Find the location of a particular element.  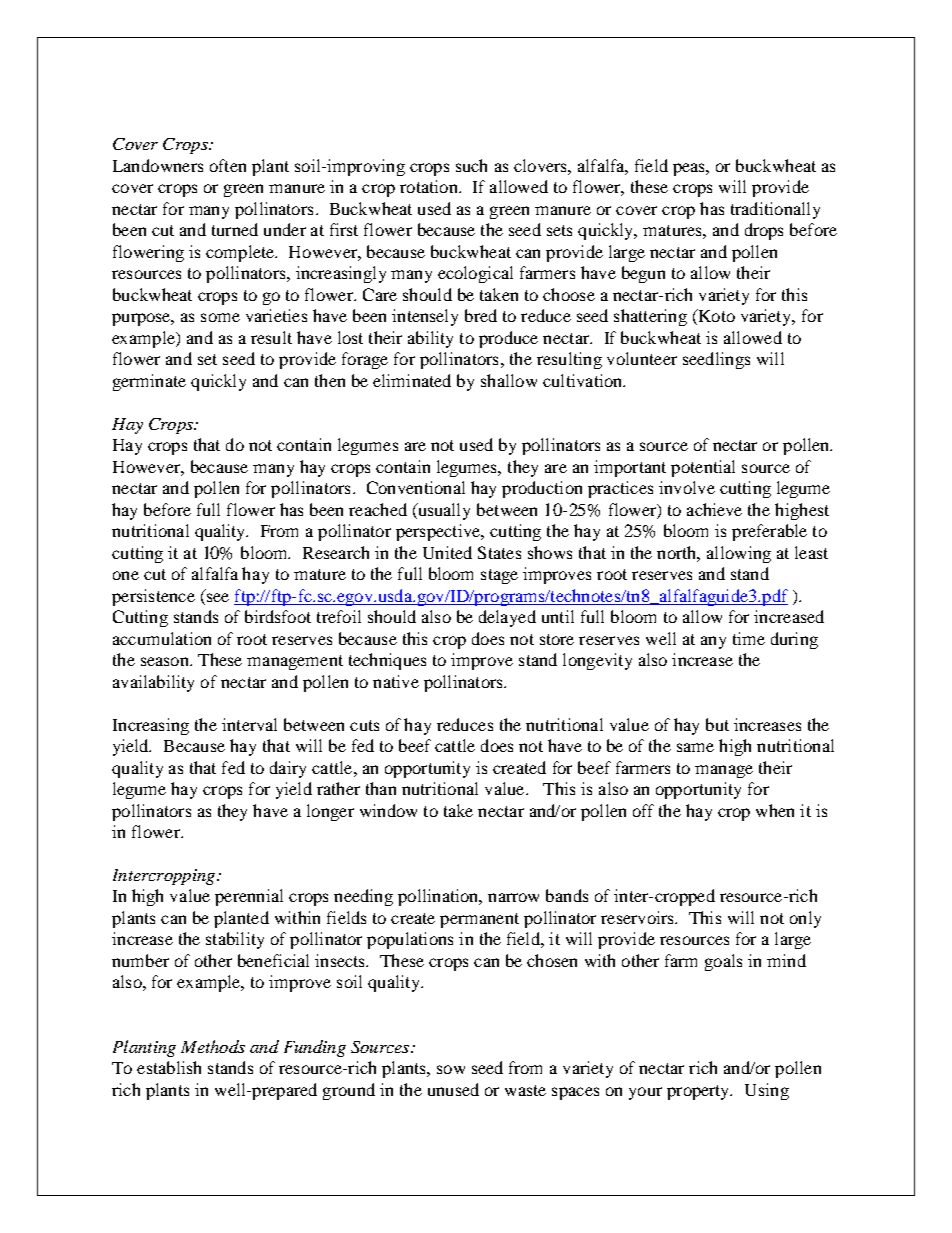

Methods is located at coordinates (213, 1046).
